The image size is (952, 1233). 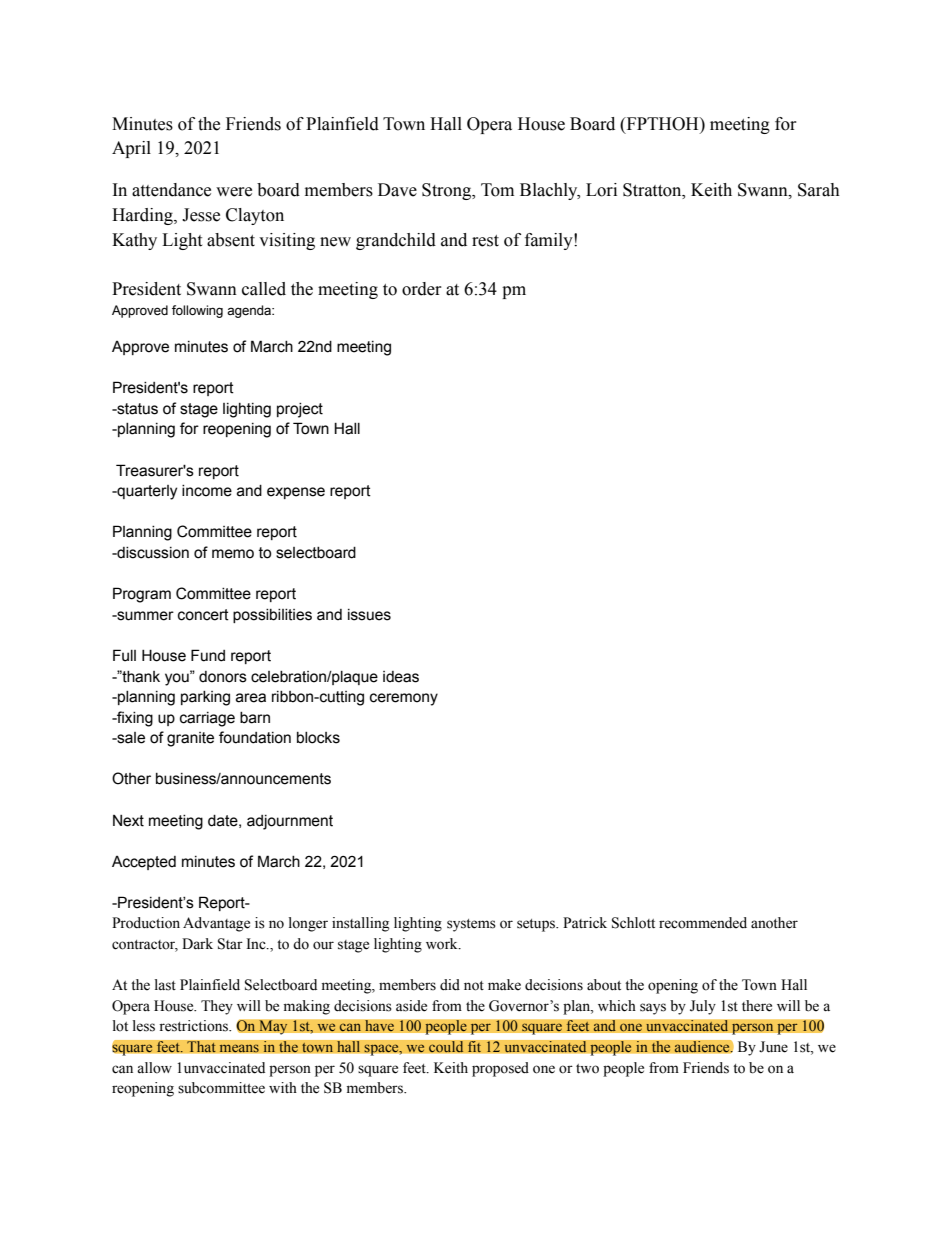 I want to click on Sarah, so click(x=819, y=190).
